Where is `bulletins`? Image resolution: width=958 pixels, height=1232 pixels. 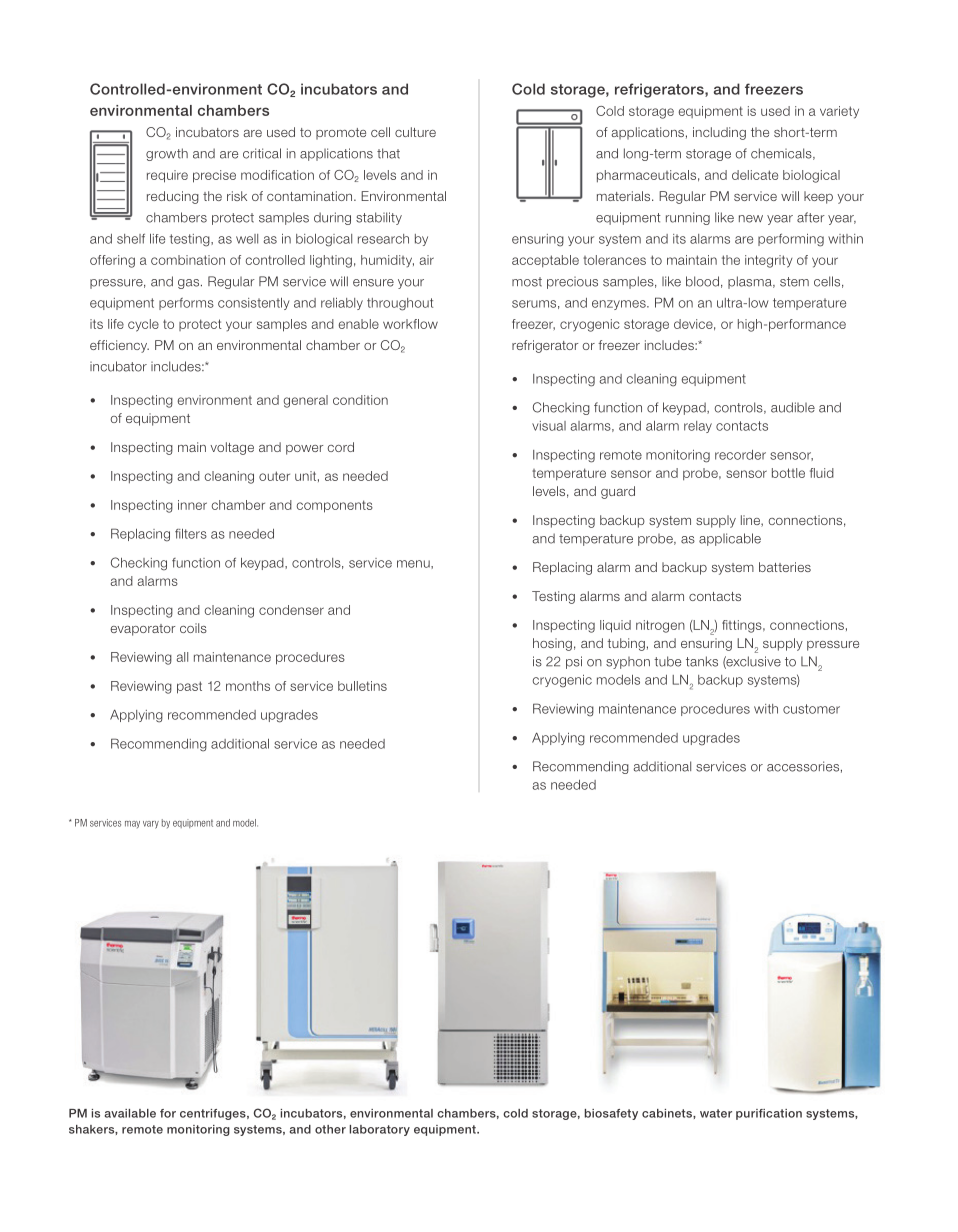 bulletins is located at coordinates (362, 686).
